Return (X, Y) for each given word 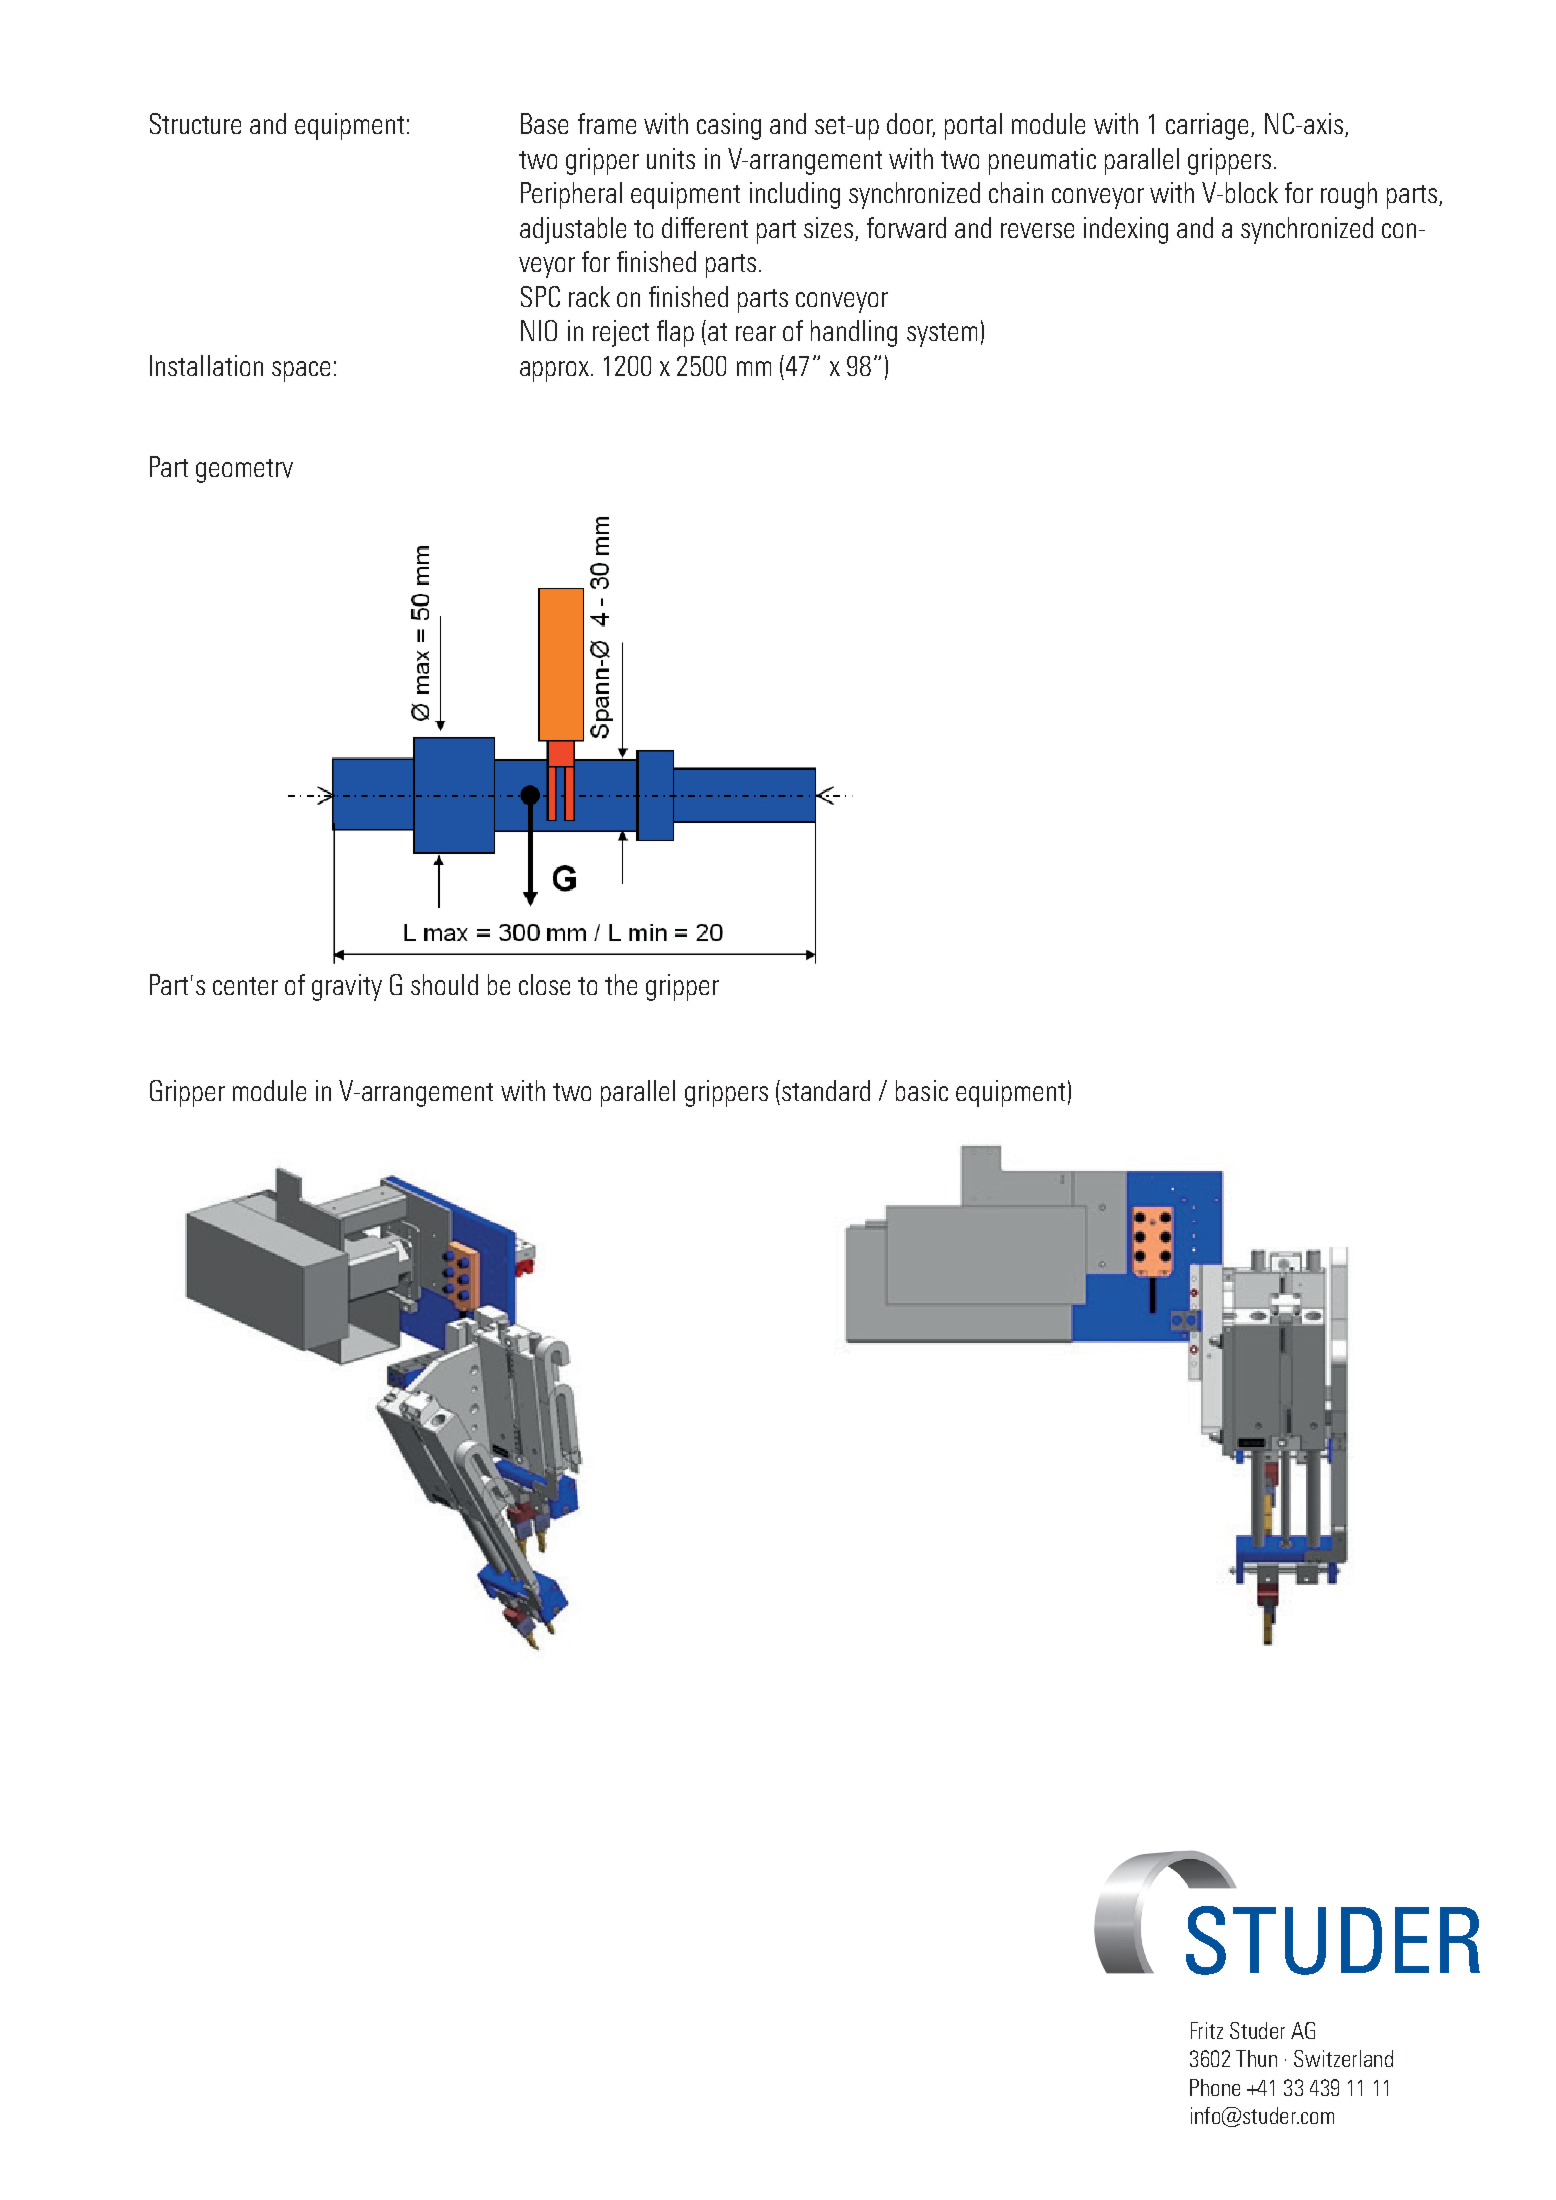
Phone (1215, 2087)
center (245, 986)
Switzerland (1343, 2058)
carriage (1207, 126)
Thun (1256, 2058)
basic (922, 1090)
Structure (195, 123)
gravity (347, 987)
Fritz (1207, 2030)
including (795, 195)
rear (756, 333)
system (942, 335)
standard (826, 1090)
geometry (244, 471)
